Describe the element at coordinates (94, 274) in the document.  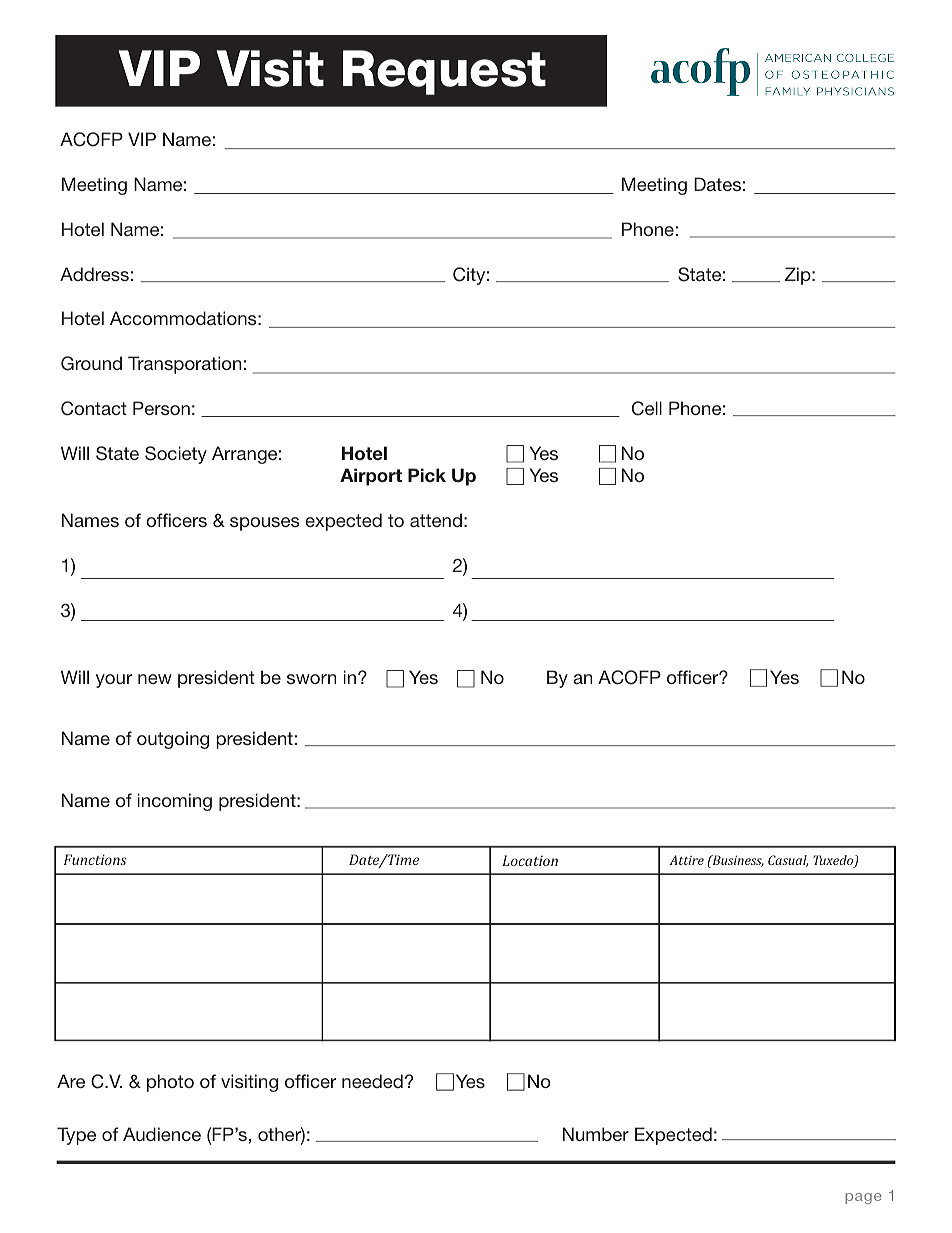
I see `Address` at that location.
